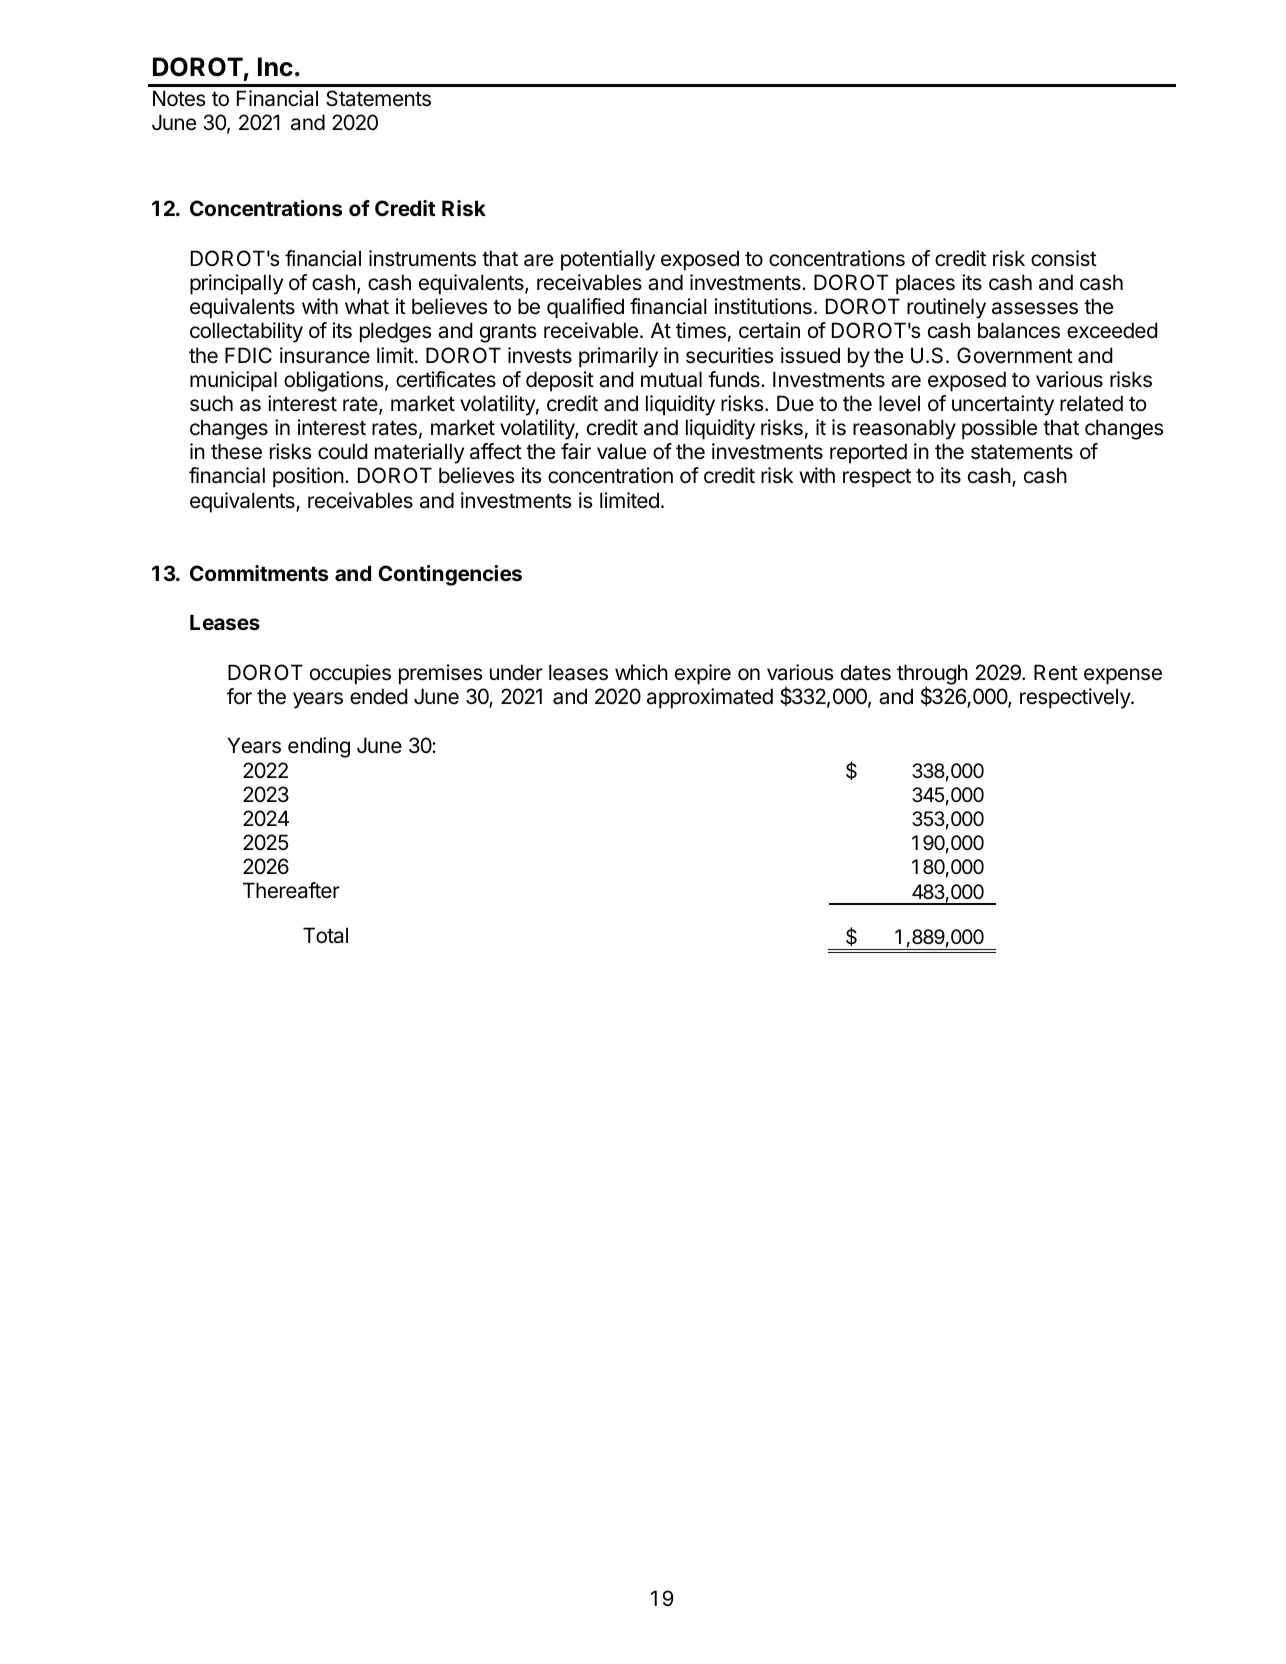 This image has width=1286, height=1664. Describe the element at coordinates (621, 451) in the image. I see `value` at that location.
